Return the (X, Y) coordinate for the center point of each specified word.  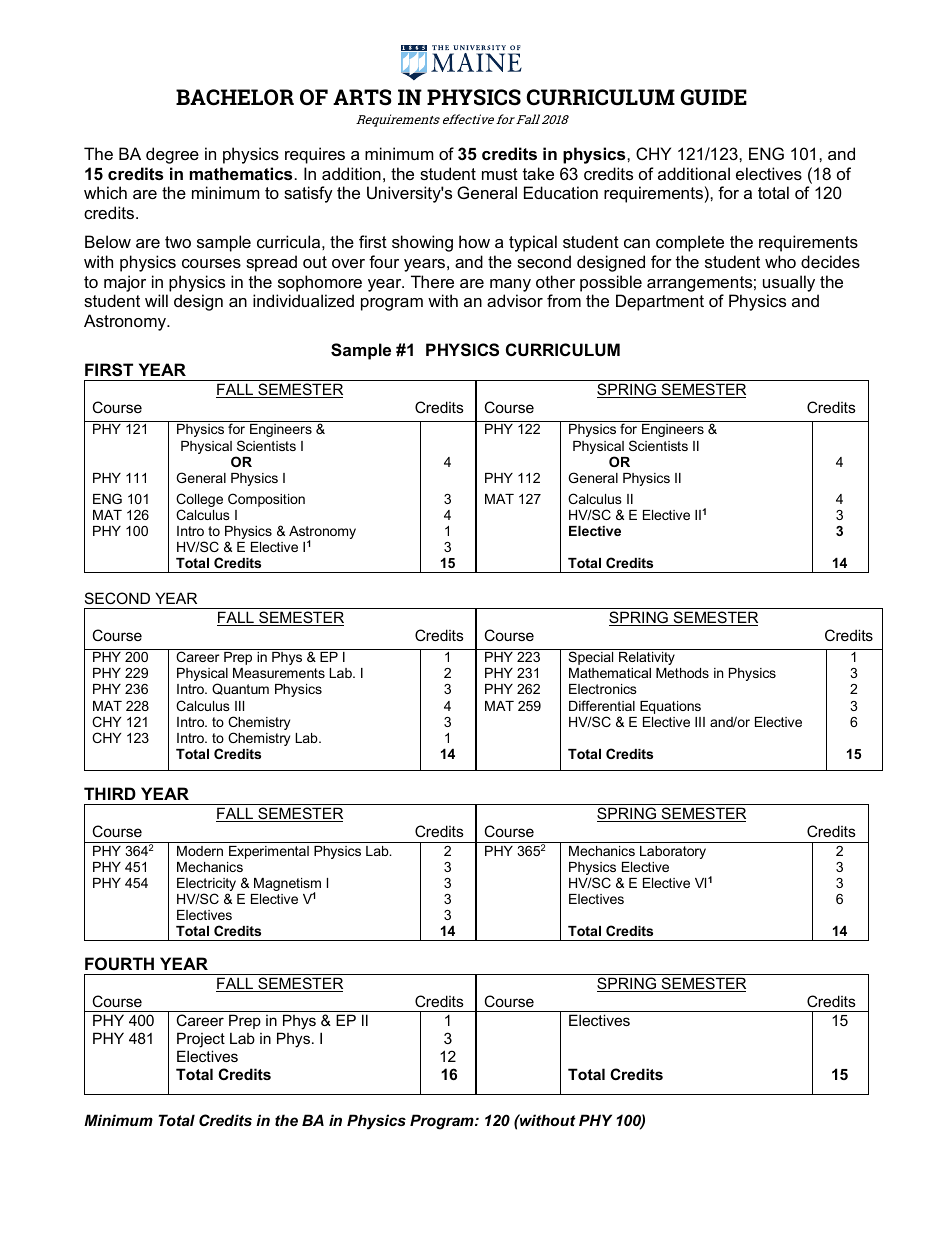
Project (201, 1040)
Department (660, 302)
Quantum (240, 689)
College (199, 500)
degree (172, 155)
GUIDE (713, 97)
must (500, 174)
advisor (515, 300)
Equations (670, 707)
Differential (602, 705)
